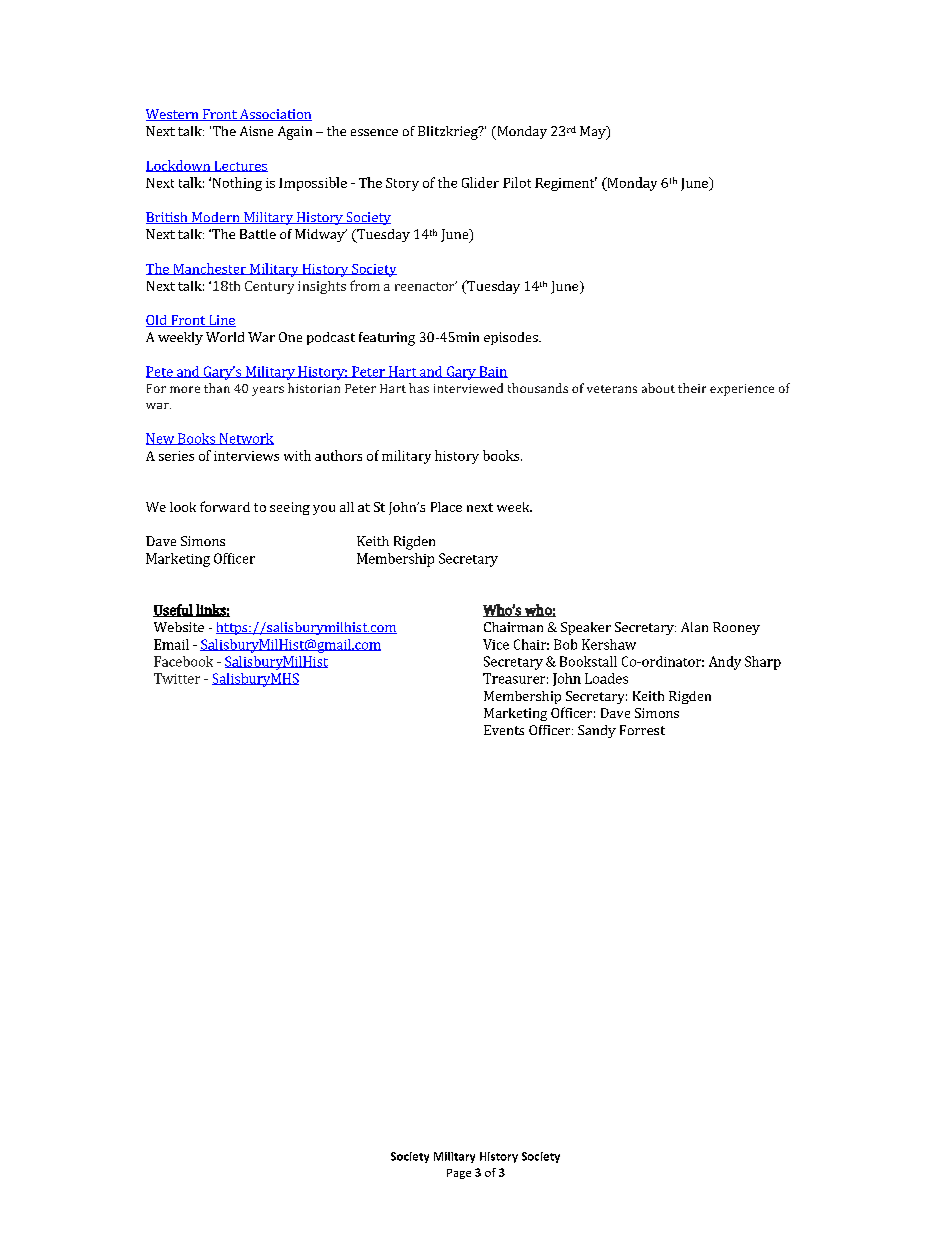 The height and width of the screenshot is (1233, 952). I want to click on Alan, so click(694, 627).
